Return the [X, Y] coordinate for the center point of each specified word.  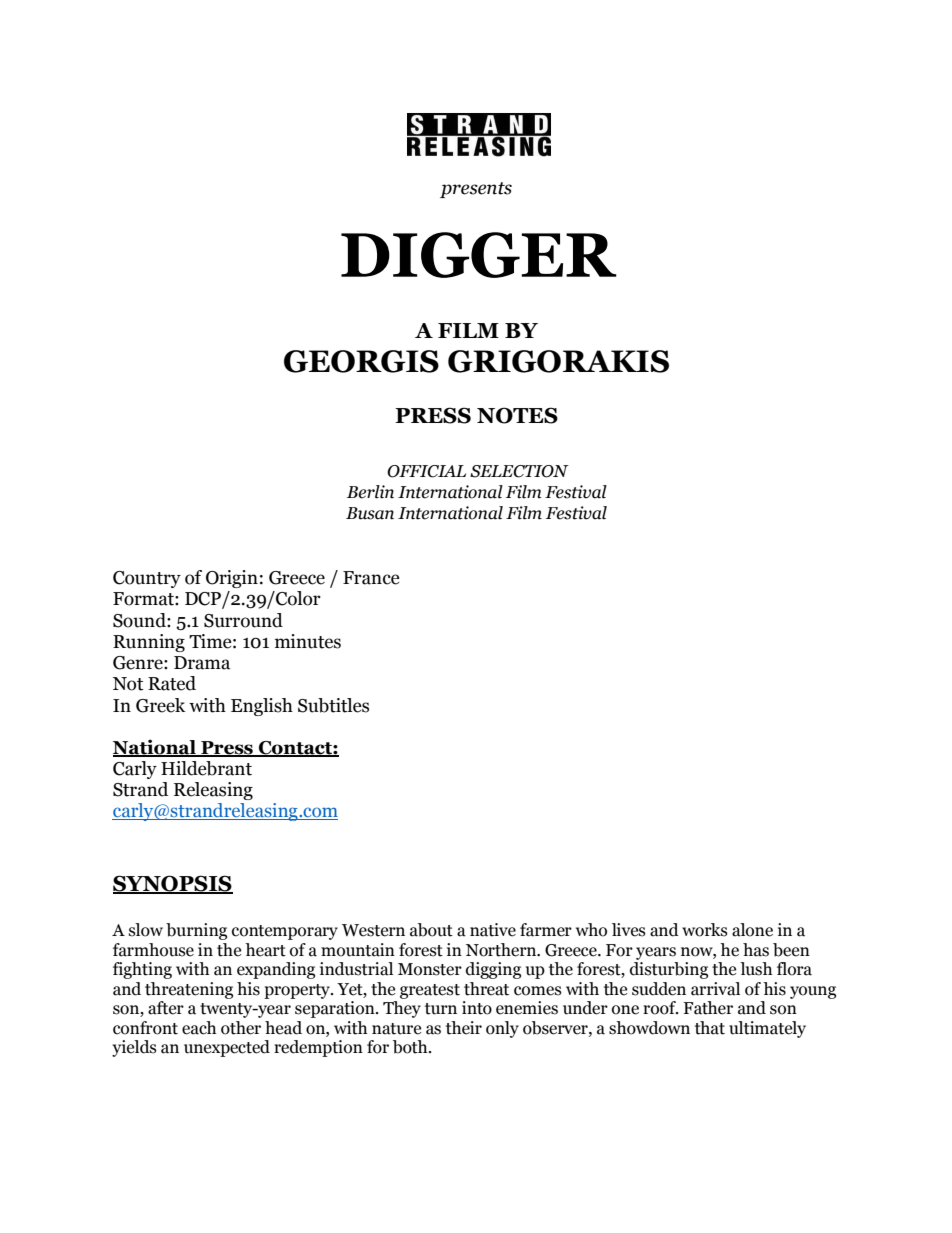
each [199, 1028]
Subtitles [333, 705]
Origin [232, 579]
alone [752, 930]
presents [476, 190]
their [464, 1028]
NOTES [517, 415]
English [262, 707]
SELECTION [519, 471]
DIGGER [479, 255]
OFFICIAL [426, 471]
